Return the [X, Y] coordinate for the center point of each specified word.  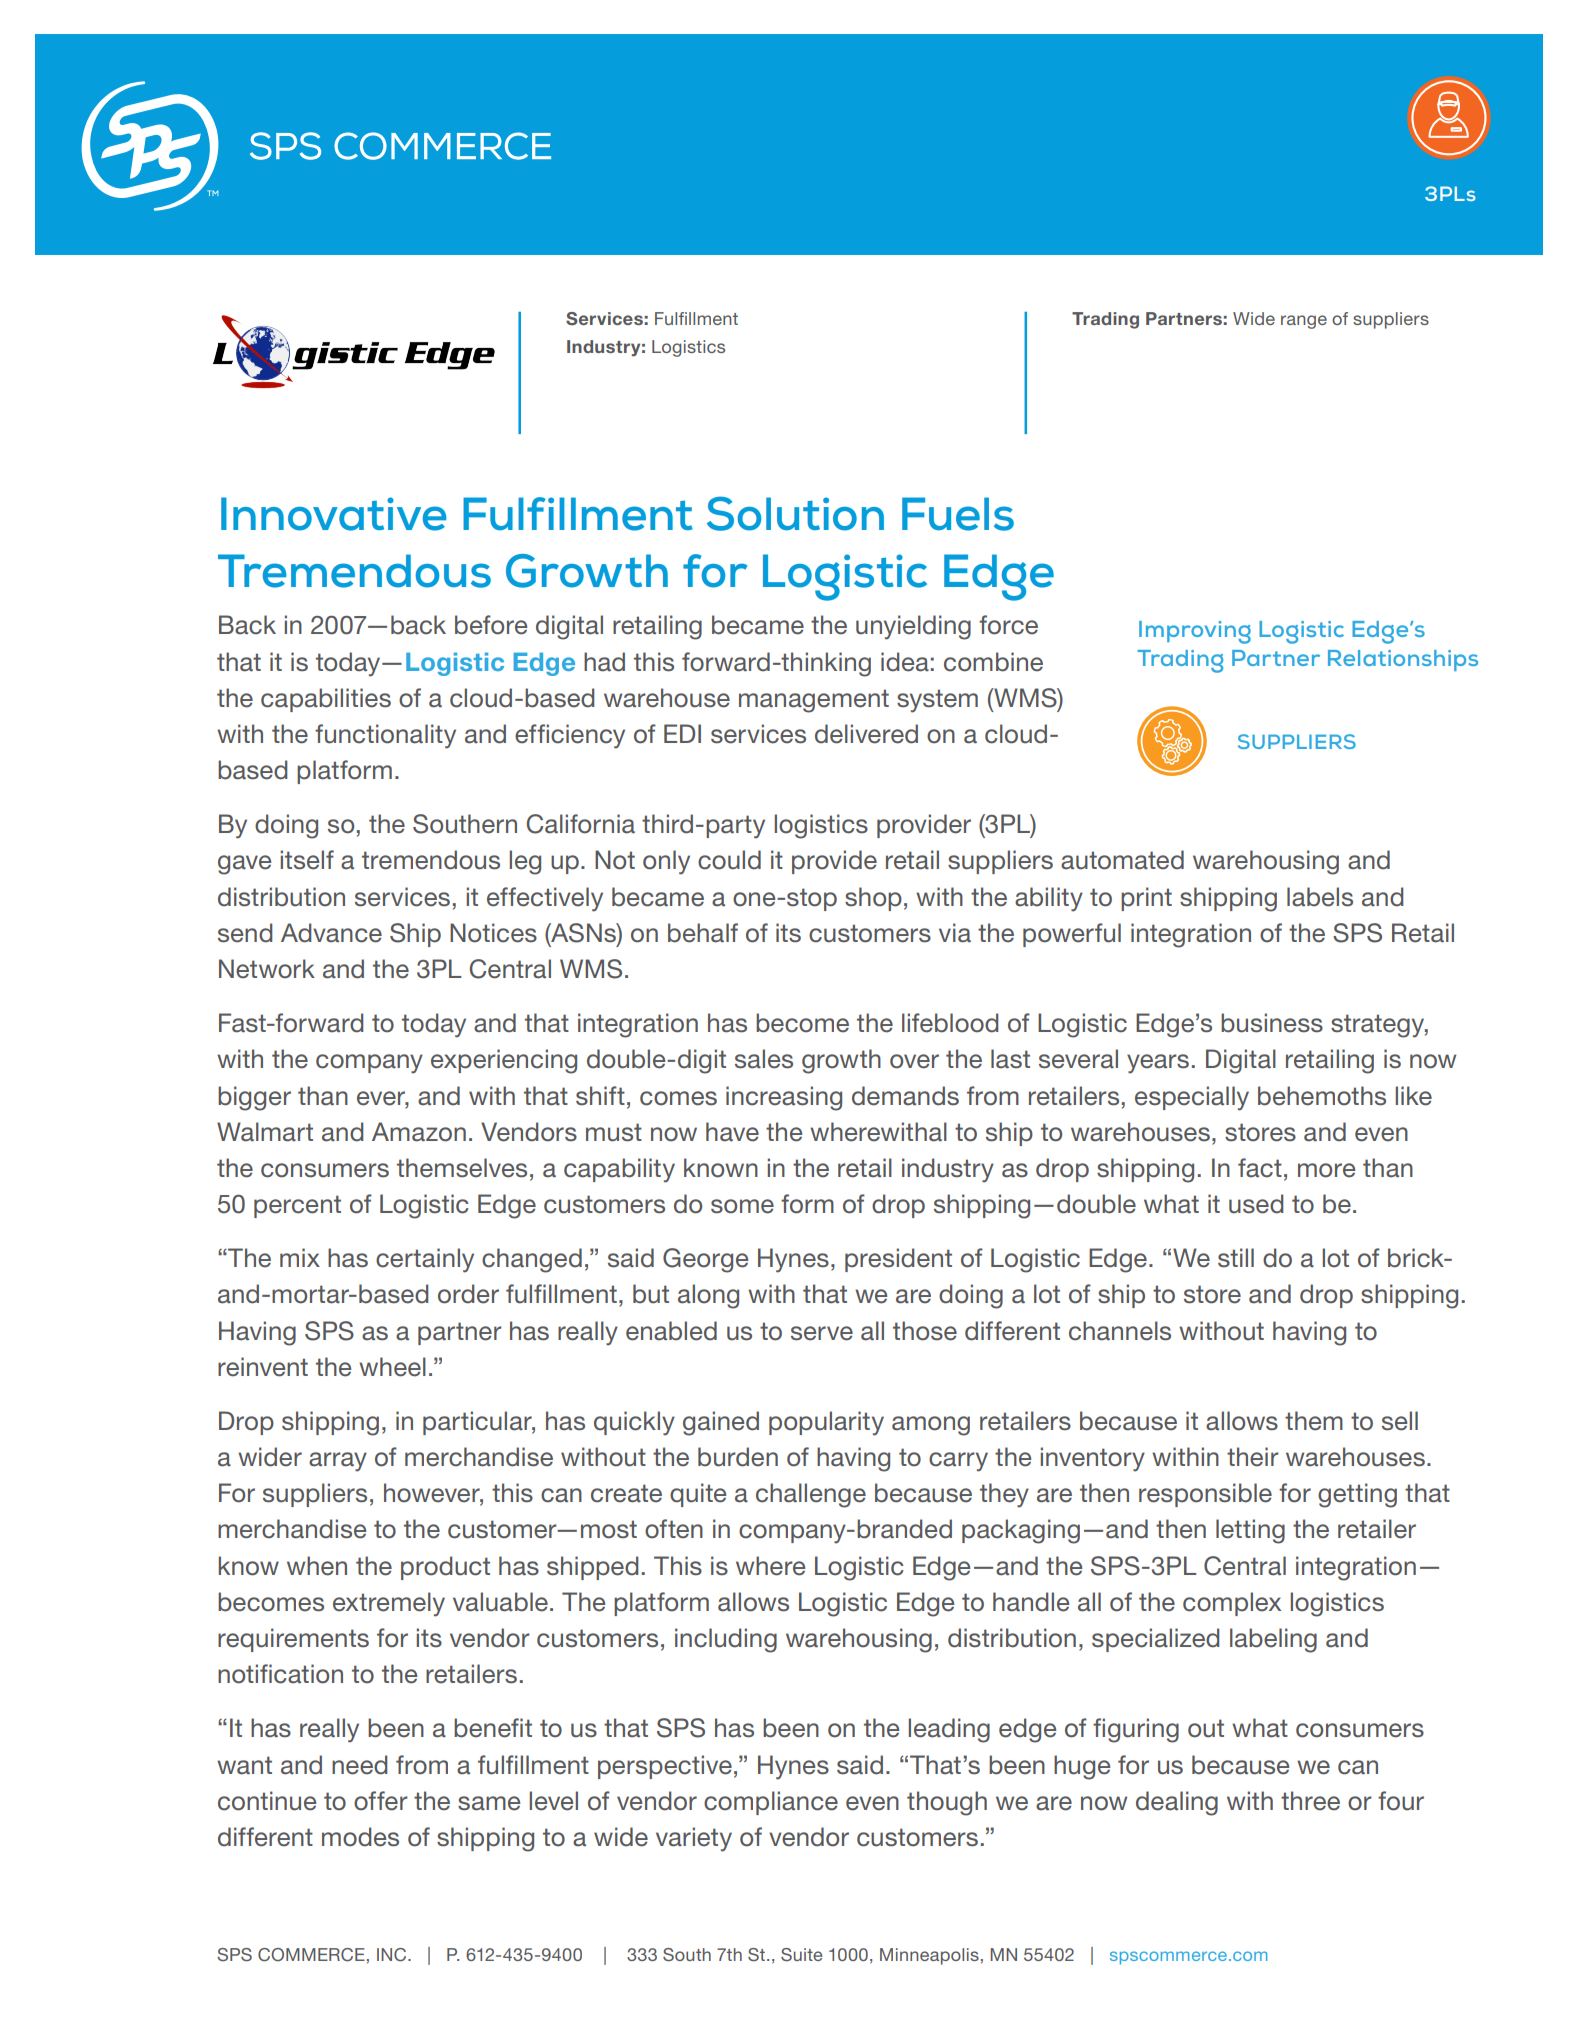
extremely [389, 1604]
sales [764, 1059]
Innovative [333, 514]
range [1304, 322]
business [1272, 1023]
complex [1232, 1604]
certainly [425, 1260]
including [726, 1640]
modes [360, 1837]
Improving [1195, 632]
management [814, 701]
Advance [331, 933]
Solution [795, 513]
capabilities [326, 700]
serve [822, 1333]
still [1236, 1258]
